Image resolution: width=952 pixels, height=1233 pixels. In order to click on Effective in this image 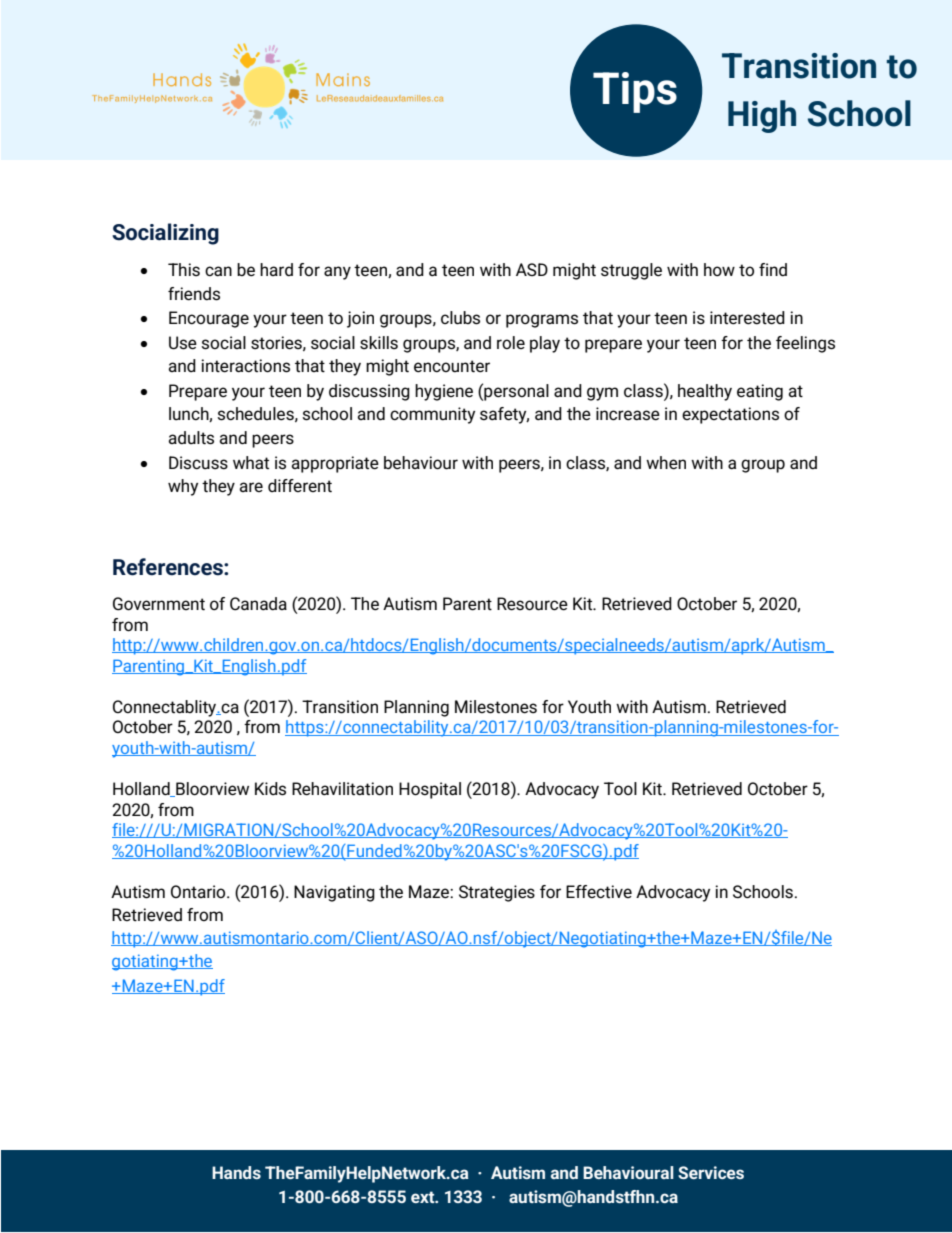, I will do `click(599, 891)`.
